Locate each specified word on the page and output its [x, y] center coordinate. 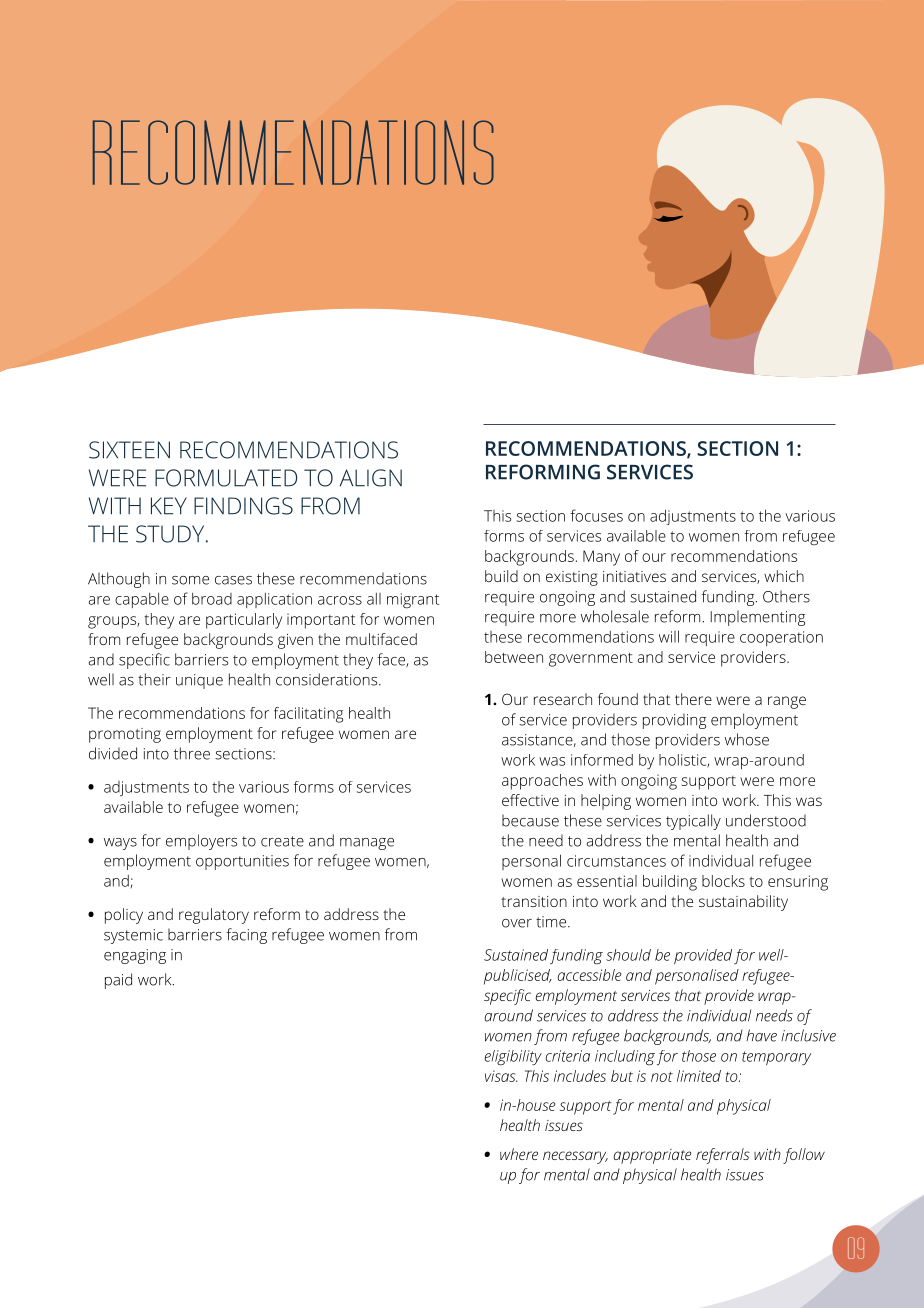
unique [199, 681]
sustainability [743, 903]
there [693, 699]
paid [118, 981]
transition [534, 901]
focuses [596, 515]
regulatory [214, 916]
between [514, 657]
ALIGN [371, 478]
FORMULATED [226, 478]
